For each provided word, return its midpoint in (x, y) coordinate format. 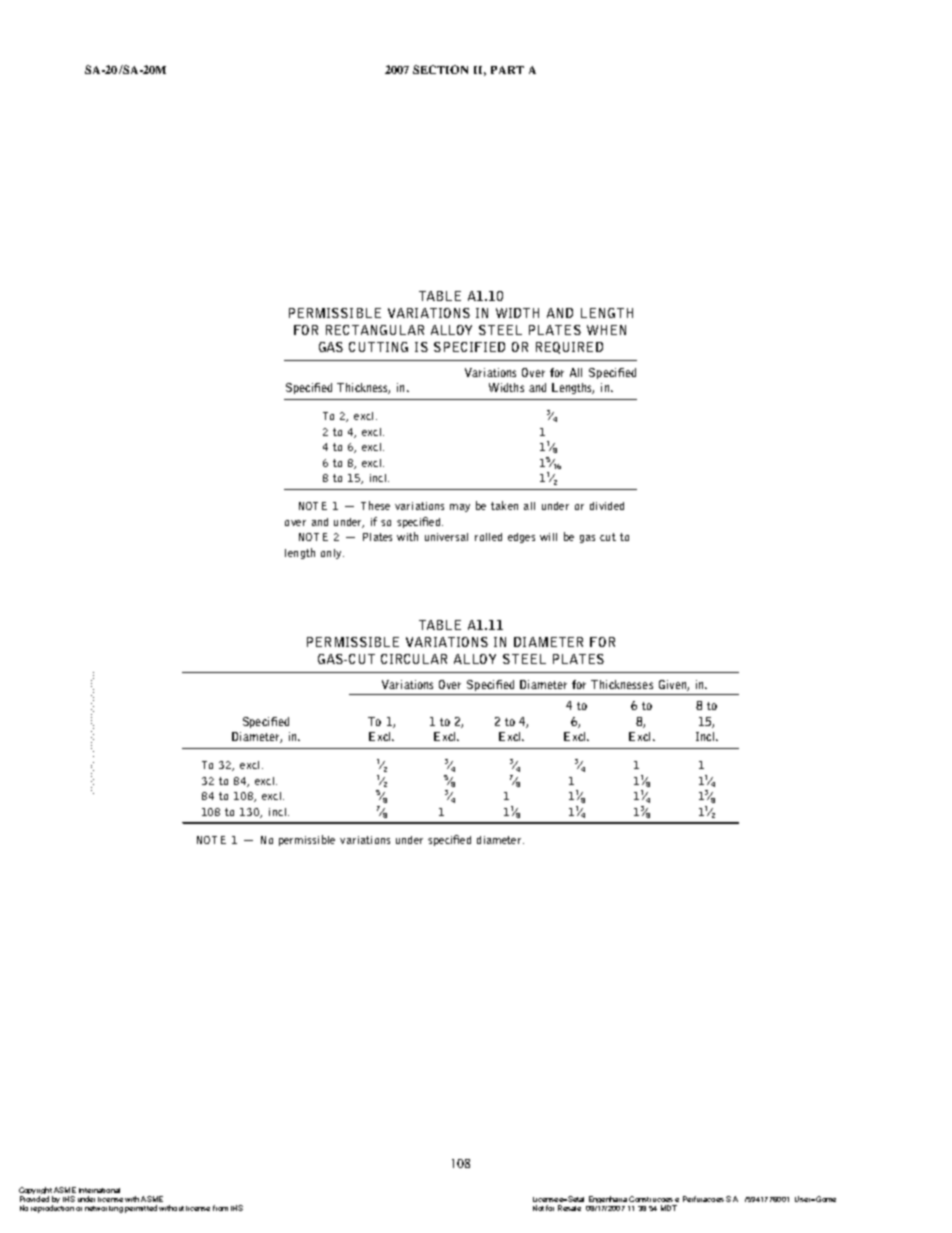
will (548, 537)
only (332, 554)
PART (507, 70)
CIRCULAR (414, 659)
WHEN (606, 330)
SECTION (440, 69)
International (99, 1190)
